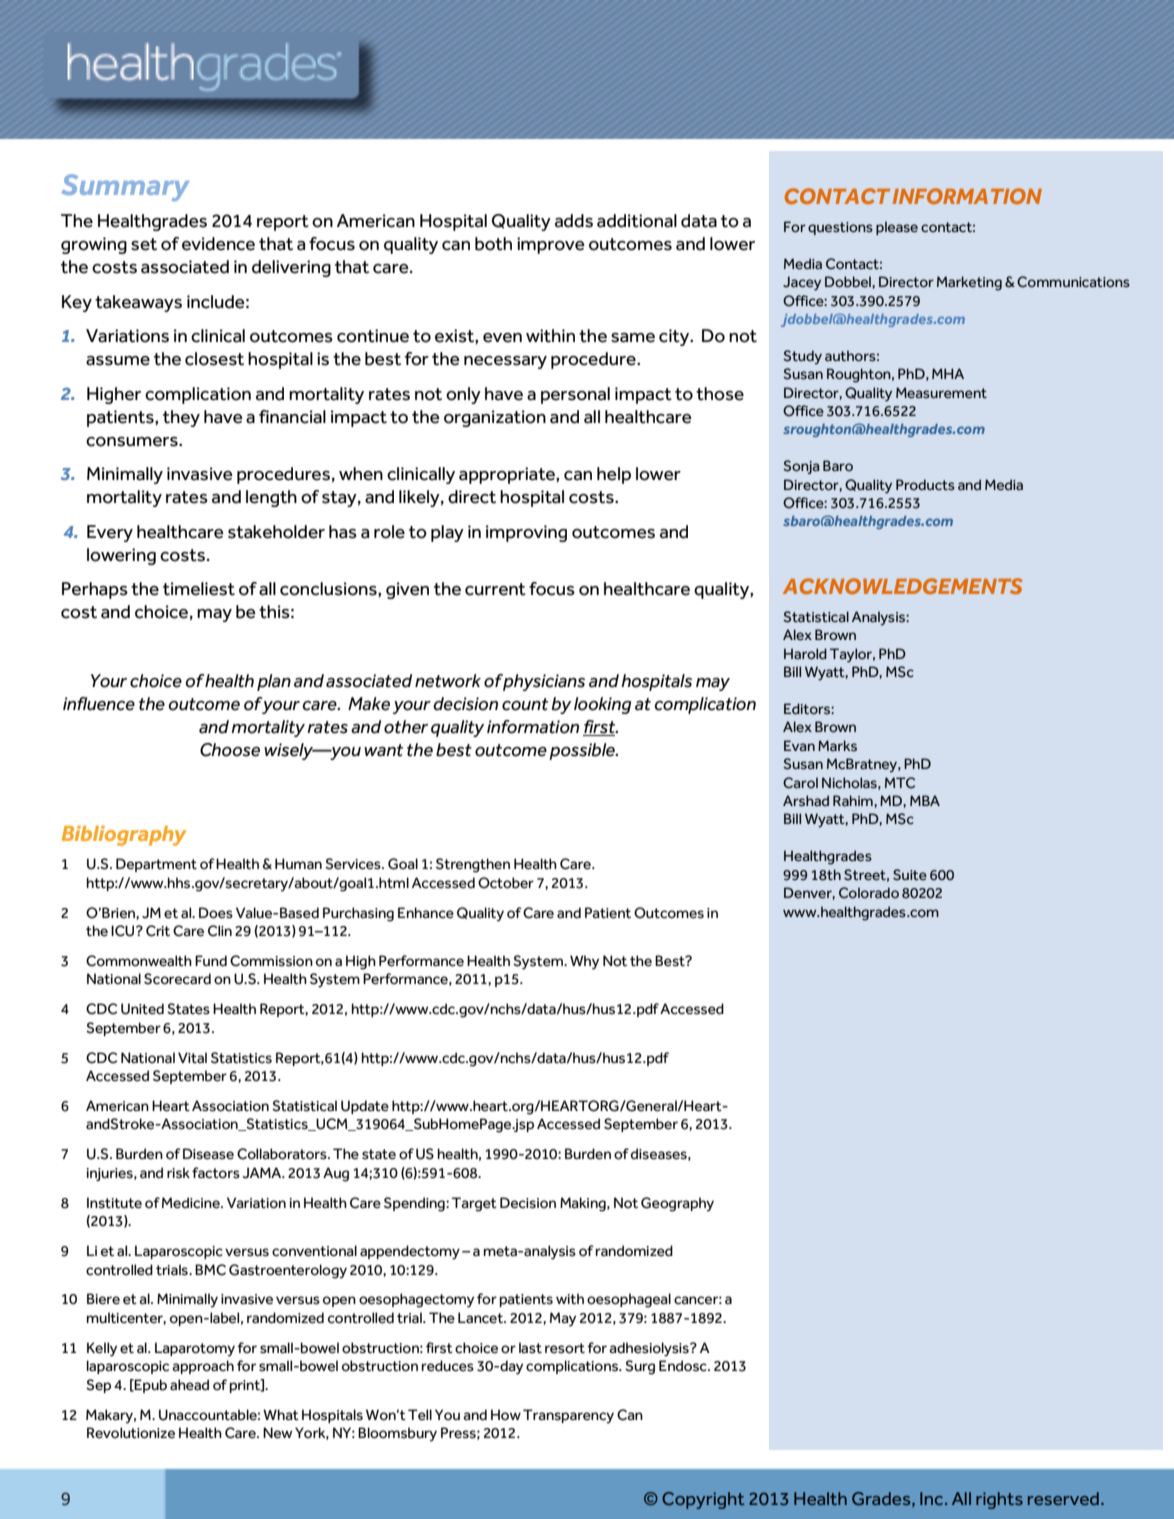  I want to click on please, so click(897, 228).
